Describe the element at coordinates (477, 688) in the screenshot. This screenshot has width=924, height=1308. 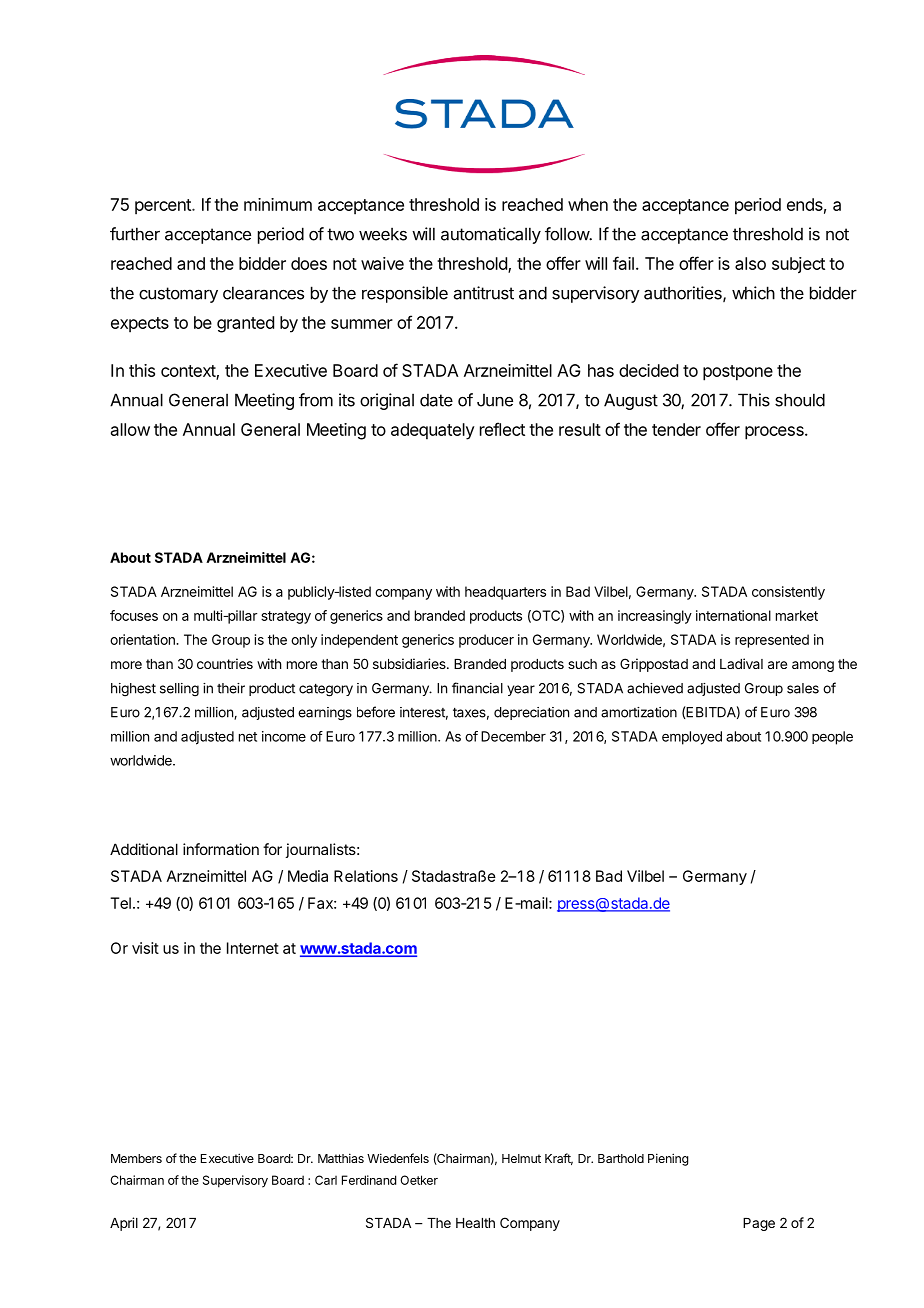
I see `financial` at that location.
